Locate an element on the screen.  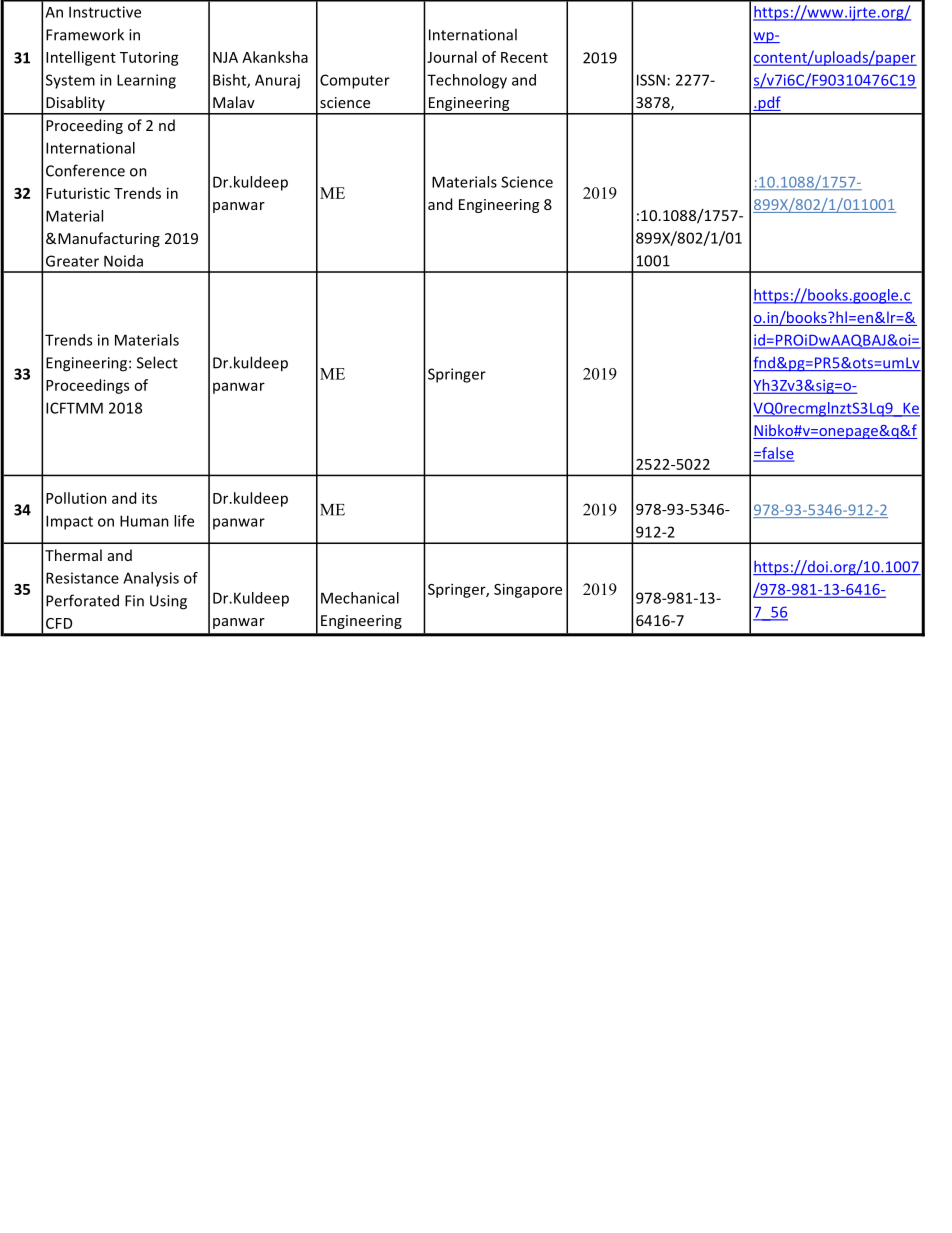
Singapore is located at coordinates (528, 590).
